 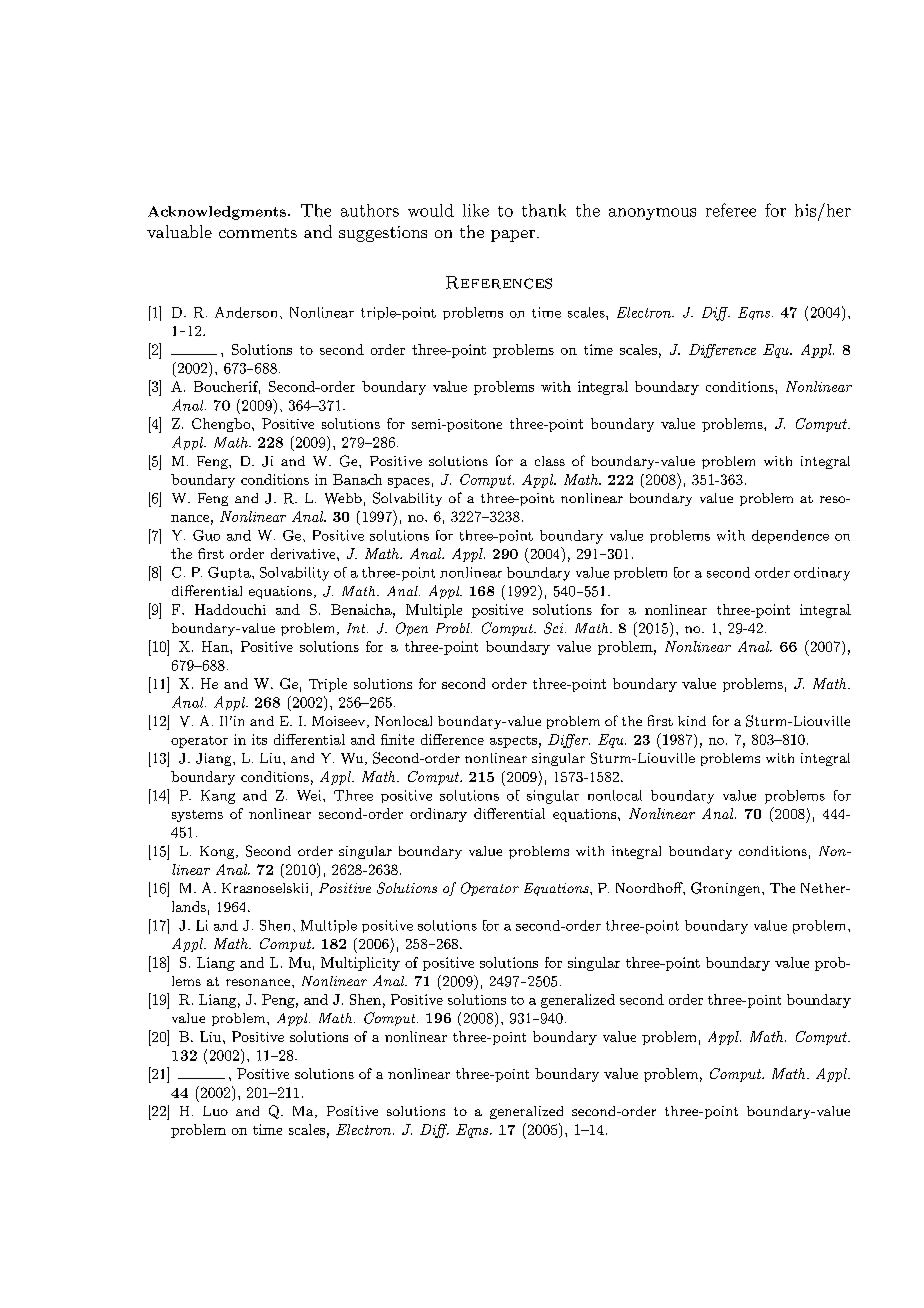 What do you see at coordinates (513, 236) in the page?
I see `paper` at bounding box center [513, 236].
